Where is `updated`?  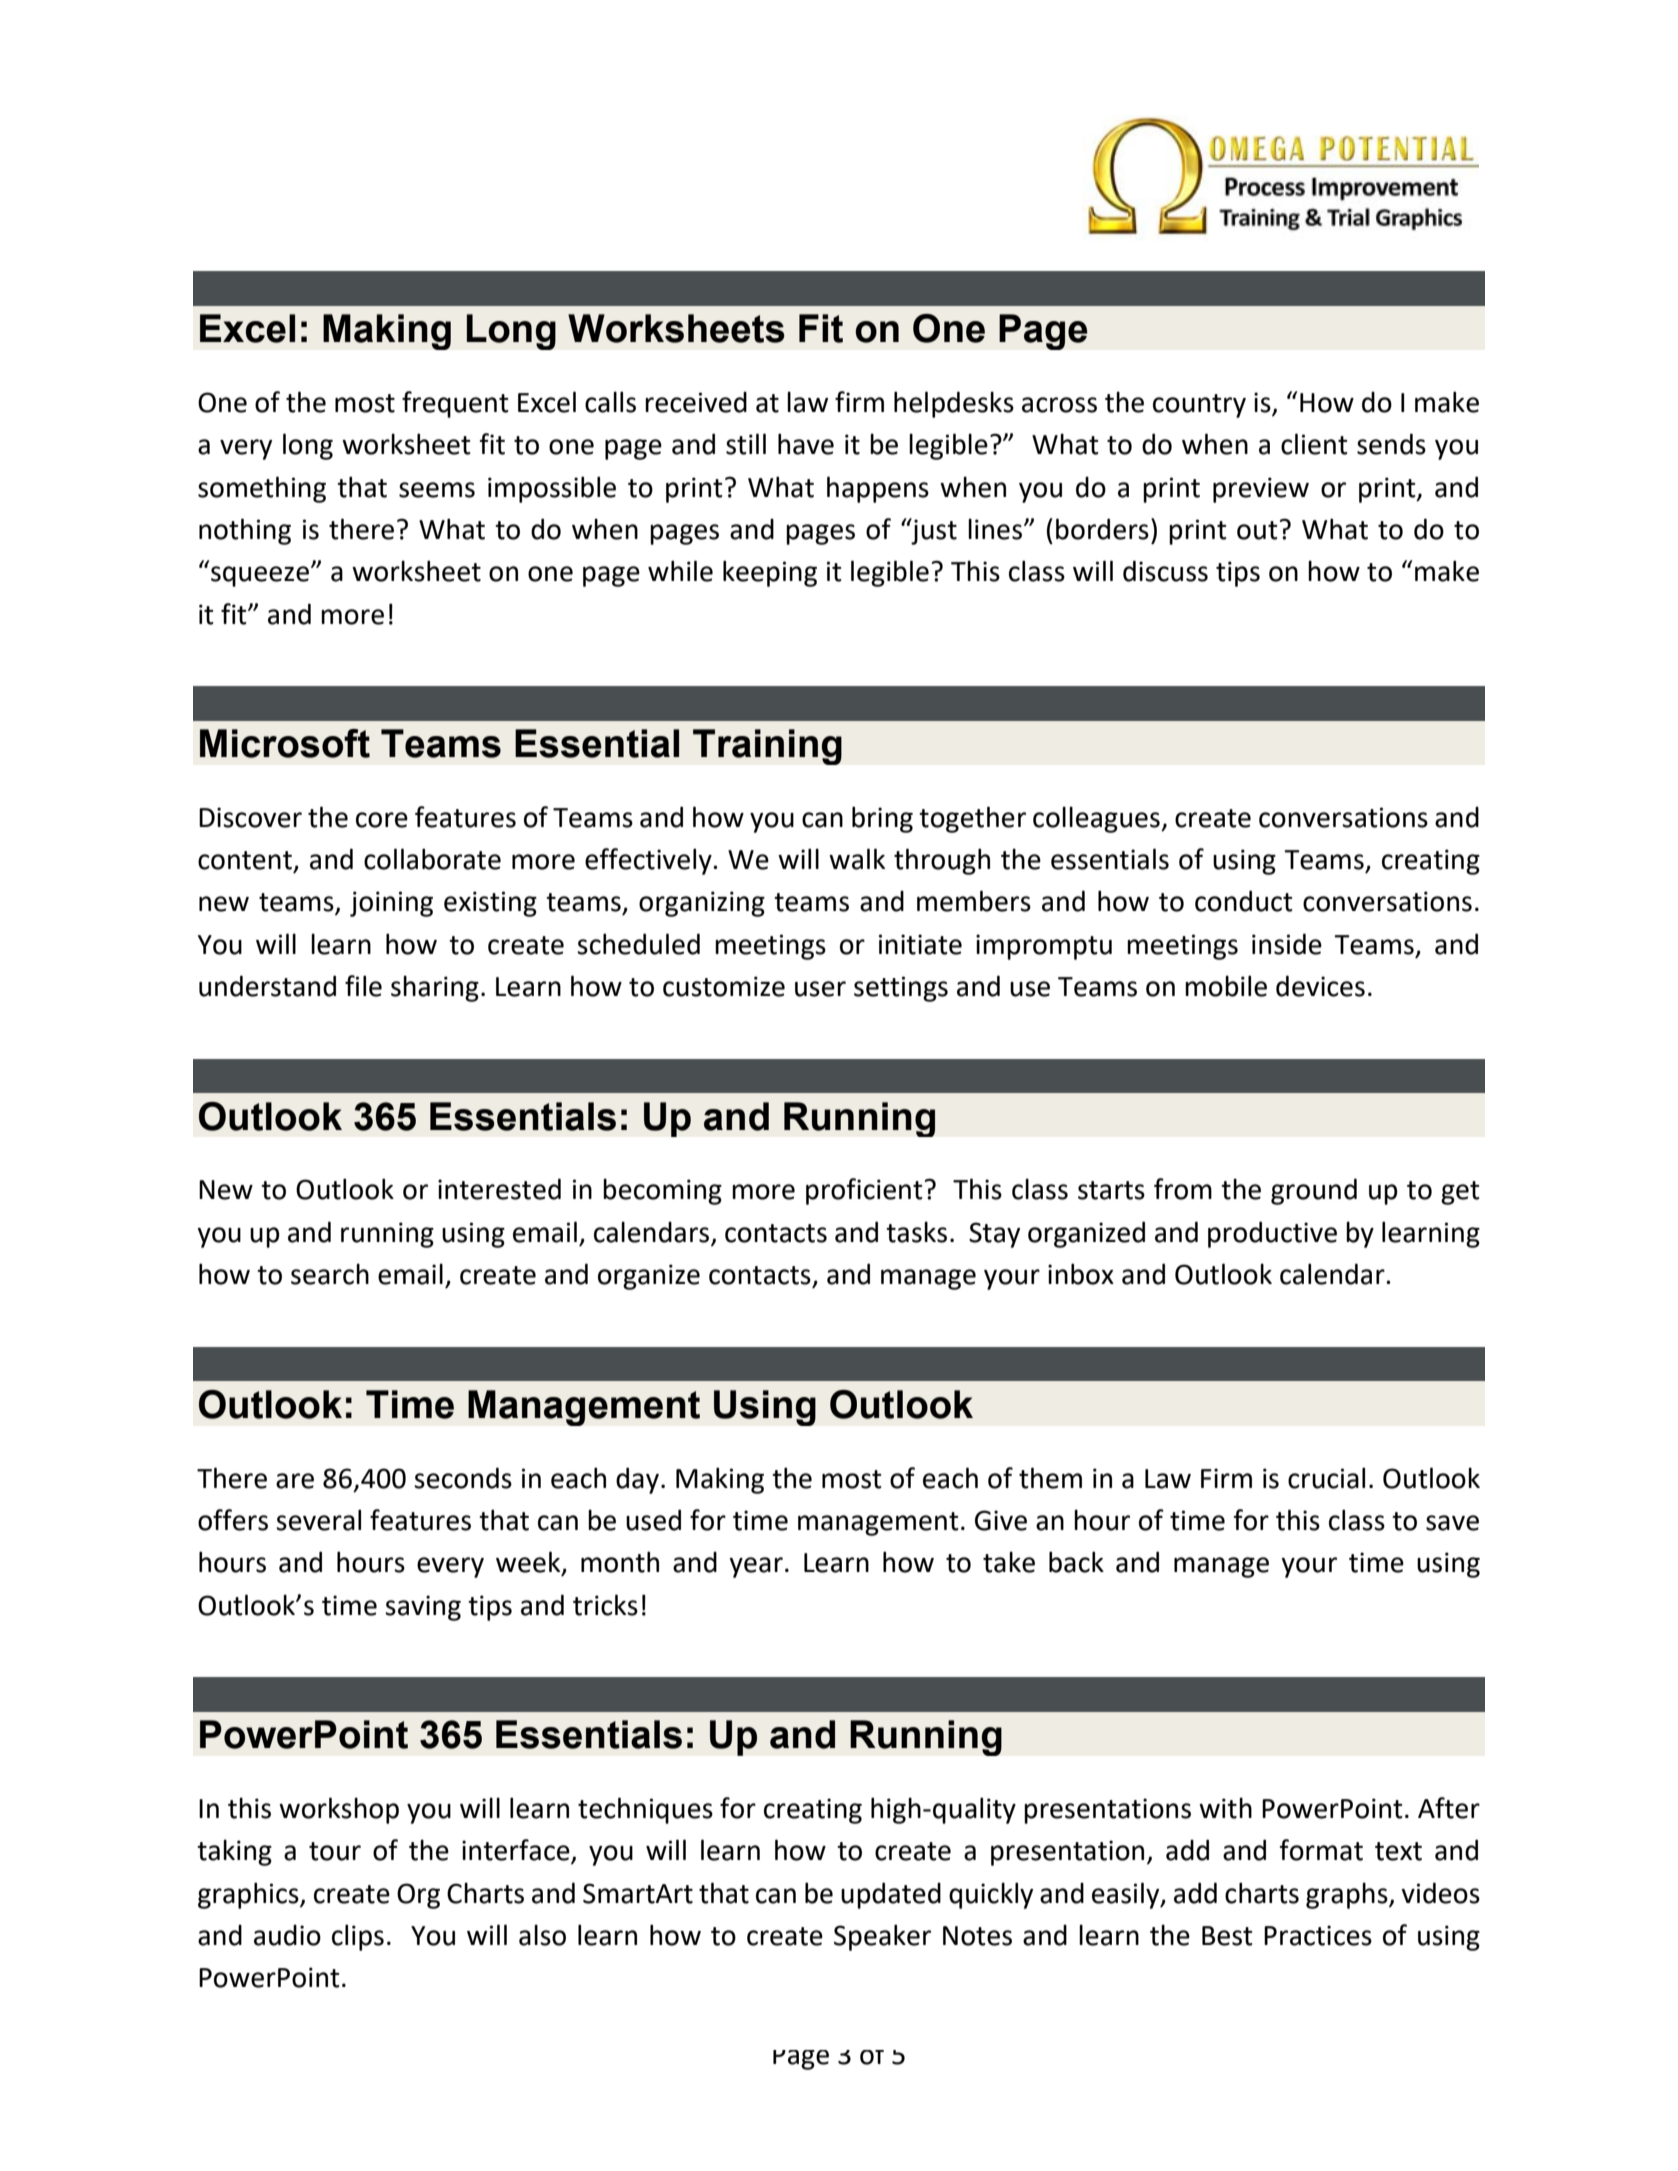 updated is located at coordinates (891, 1895).
